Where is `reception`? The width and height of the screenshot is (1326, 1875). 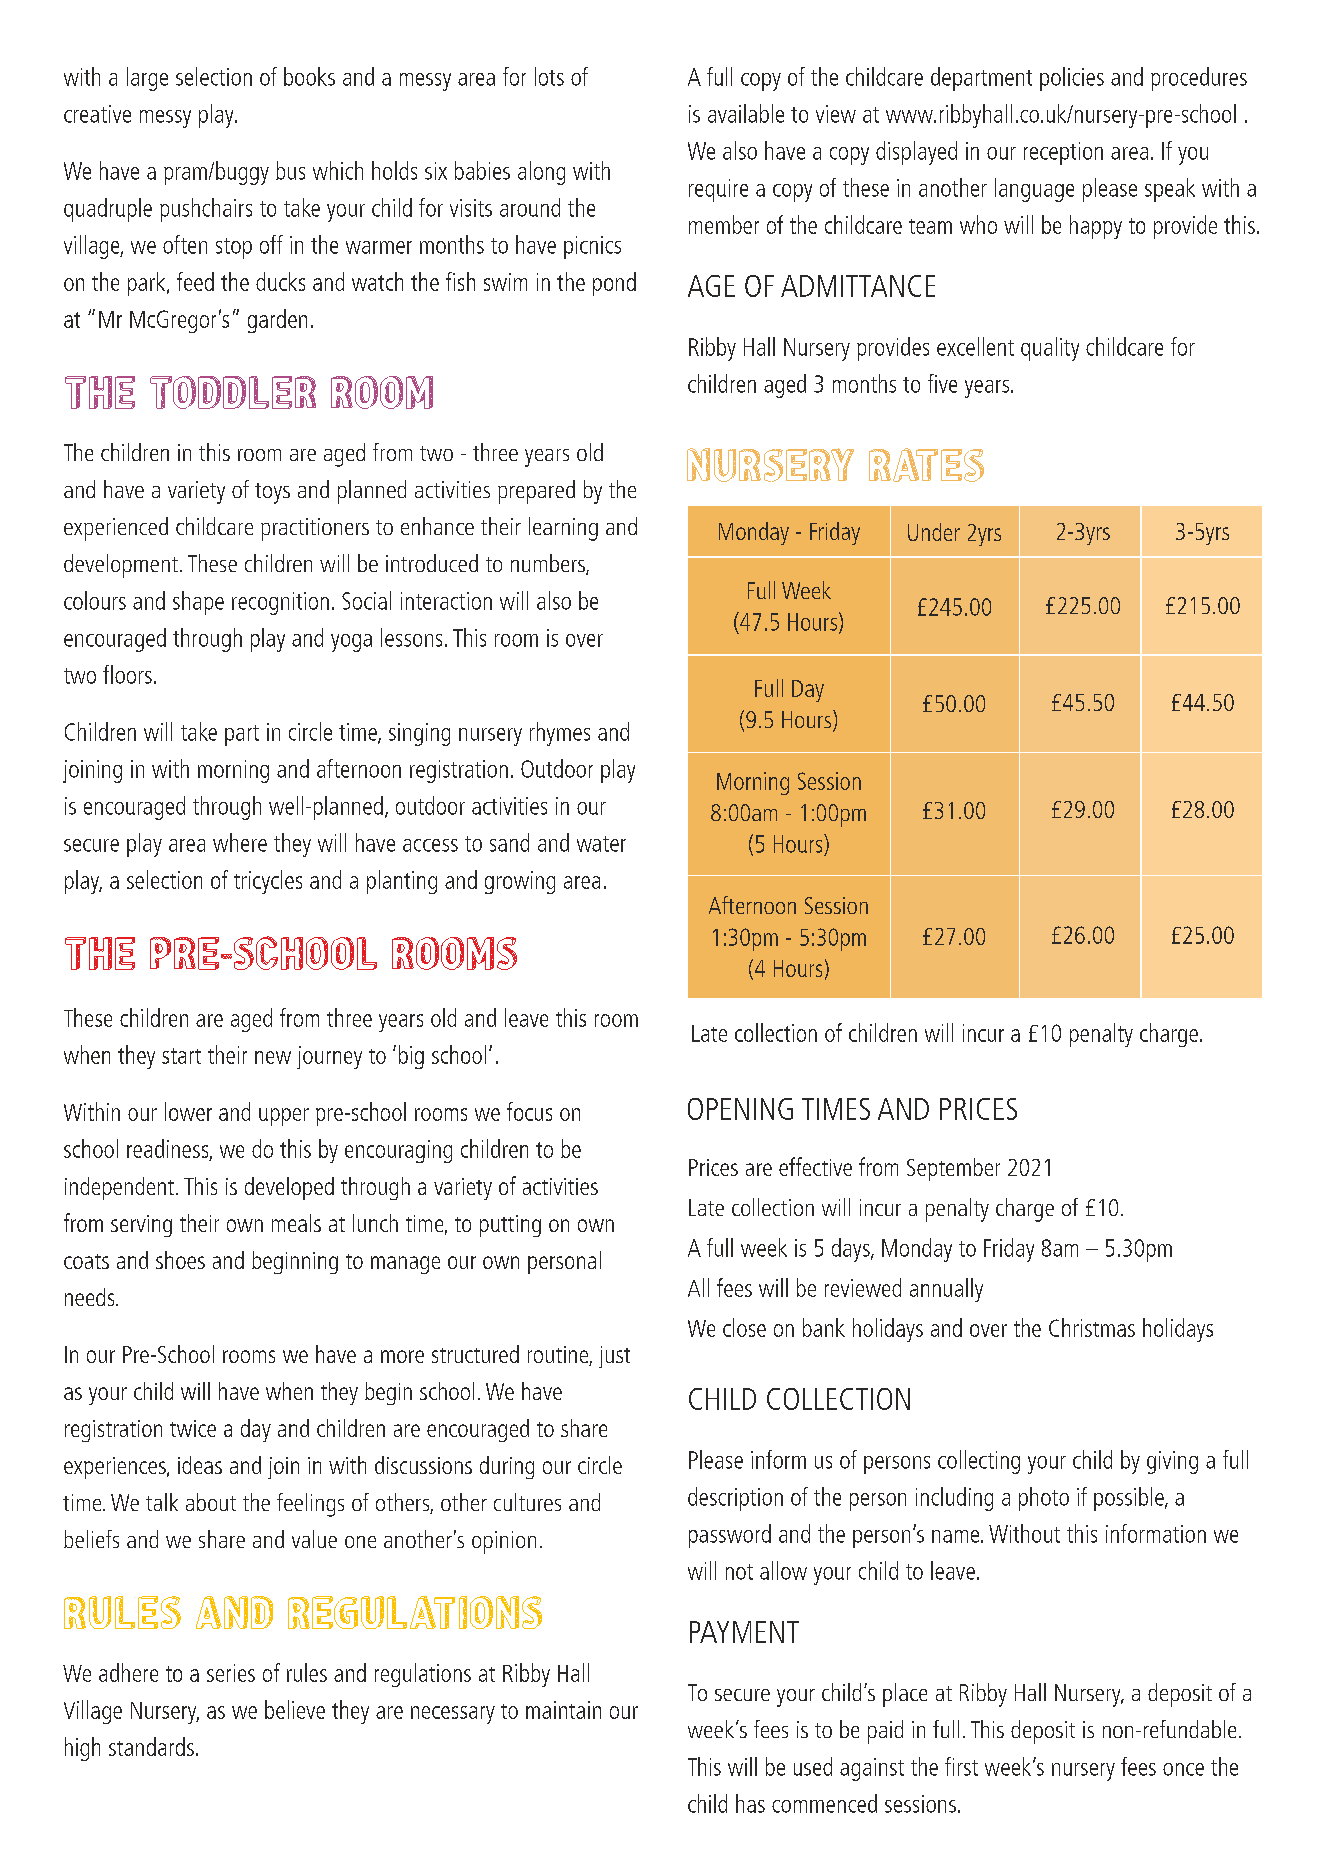 reception is located at coordinates (1063, 153).
